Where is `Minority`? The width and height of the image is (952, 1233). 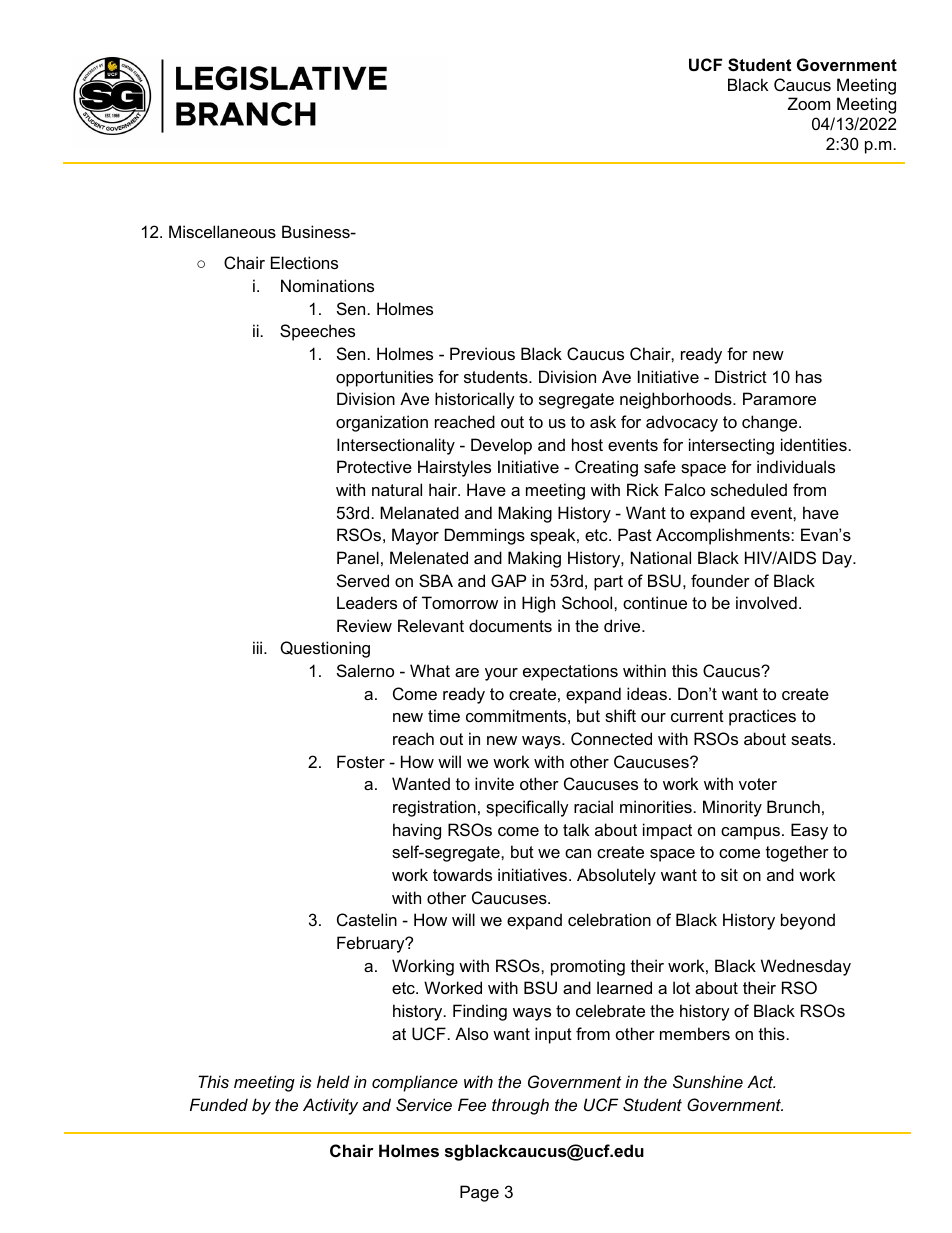
Minority is located at coordinates (732, 808).
